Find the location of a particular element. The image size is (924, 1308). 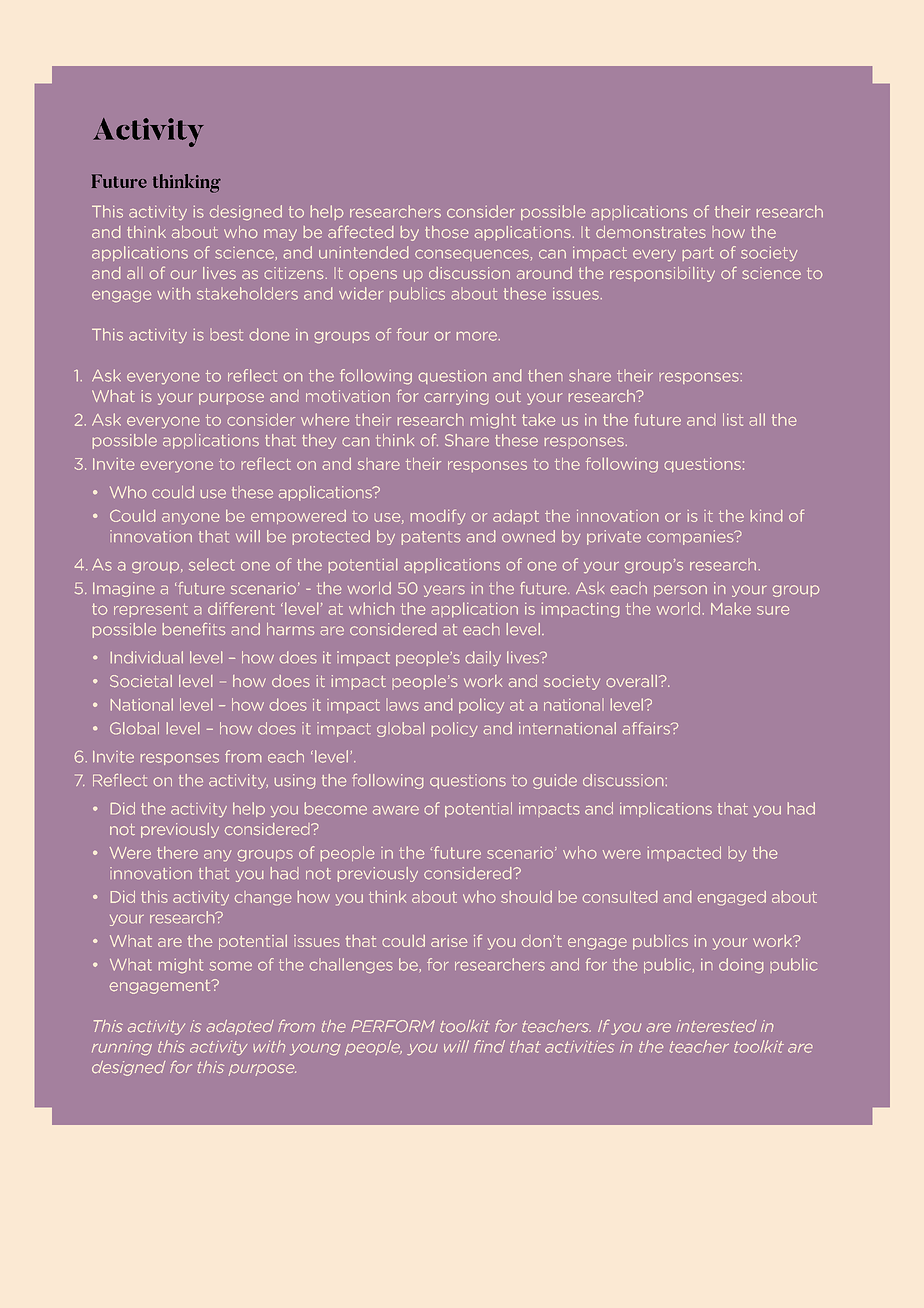

daily is located at coordinates (483, 658).
